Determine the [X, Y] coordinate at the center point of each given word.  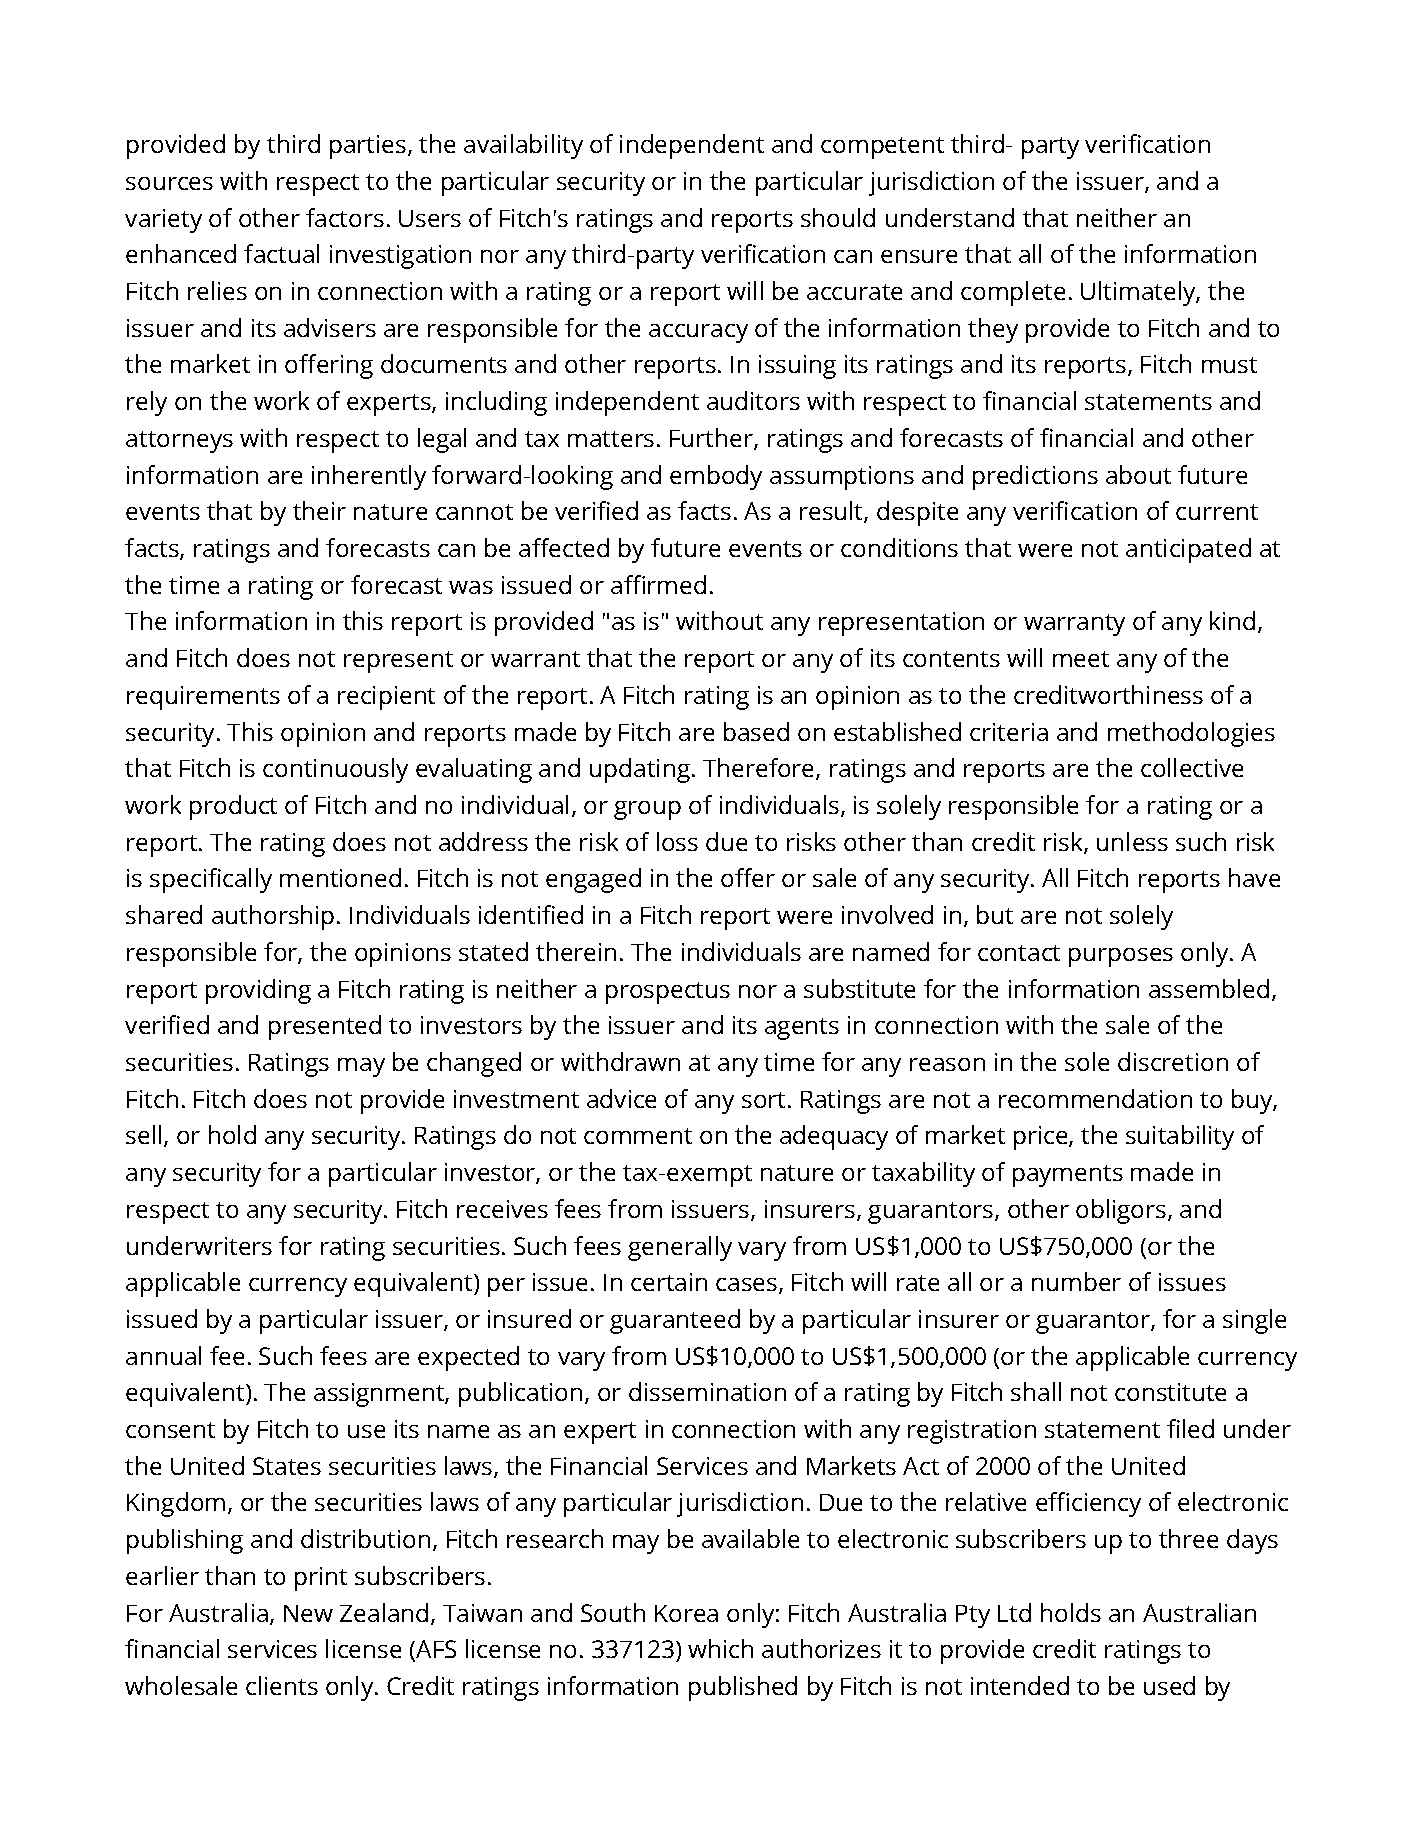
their [319, 510]
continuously [335, 770]
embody [716, 477]
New [308, 1613]
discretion [1173, 1061]
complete [1013, 293]
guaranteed [675, 1321]
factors [345, 217]
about [1138, 474]
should [838, 217]
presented [325, 1027]
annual [163, 1355]
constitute [1170, 1392]
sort [763, 1100]
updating [640, 770]
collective [1192, 767]
